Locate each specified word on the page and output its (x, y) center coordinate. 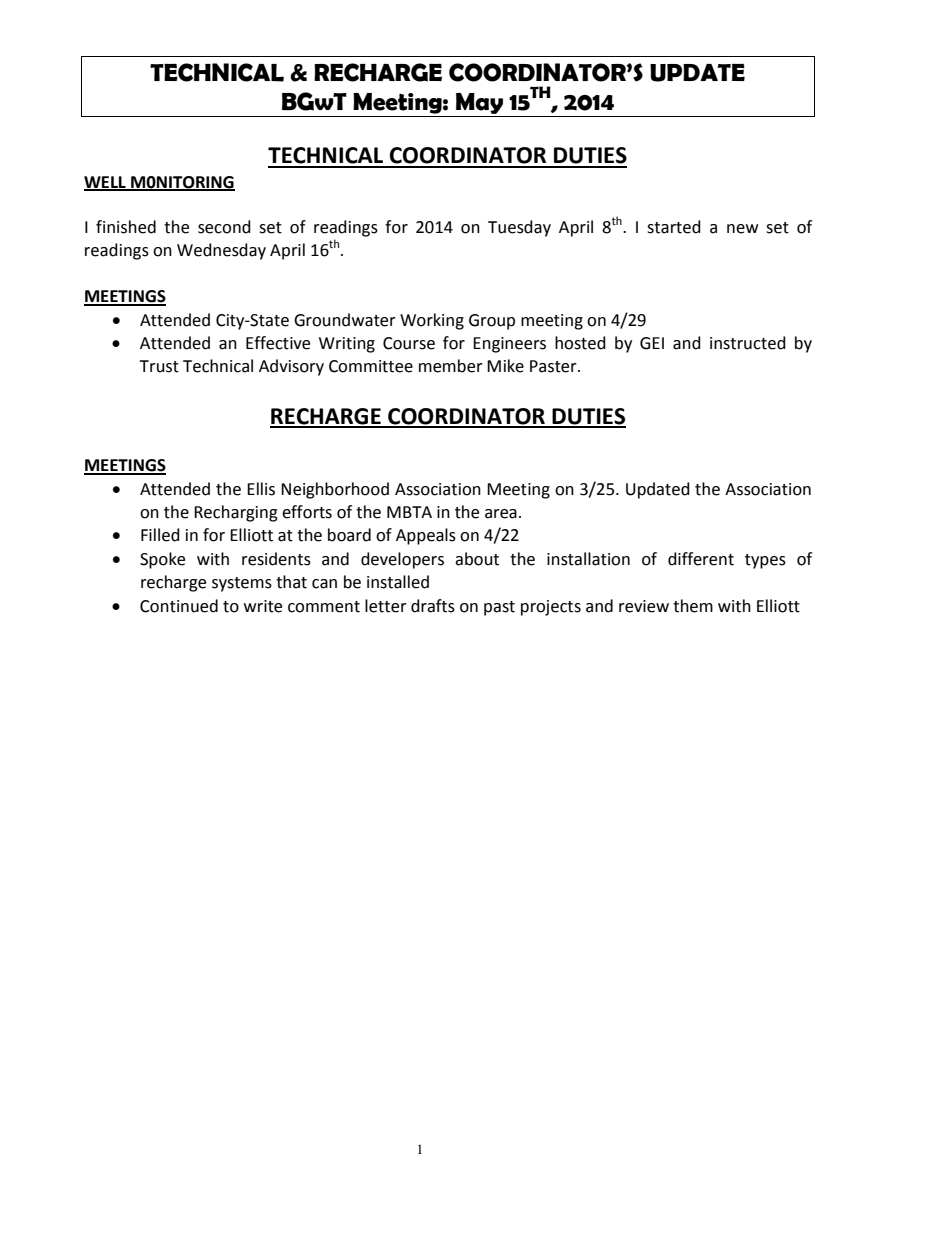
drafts (433, 606)
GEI (652, 343)
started (674, 227)
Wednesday (221, 251)
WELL (106, 183)
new (742, 229)
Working (432, 321)
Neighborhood (335, 490)
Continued (179, 606)
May (479, 103)
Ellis (261, 489)
